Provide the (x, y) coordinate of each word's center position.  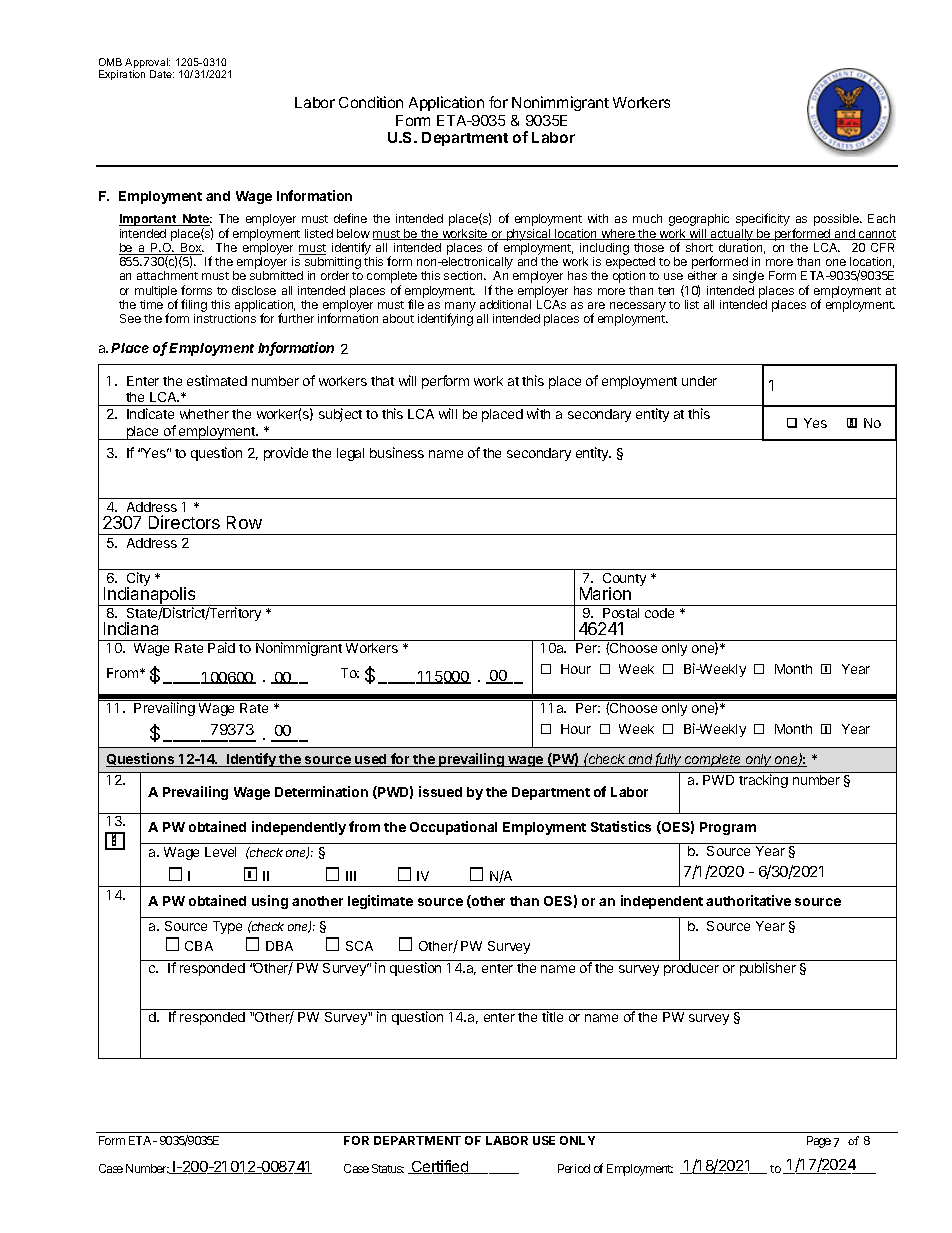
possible (837, 220)
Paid (221, 647)
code (659, 613)
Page (819, 1142)
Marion (605, 593)
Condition (371, 102)
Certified (440, 1167)
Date (162, 74)
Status (388, 1168)
